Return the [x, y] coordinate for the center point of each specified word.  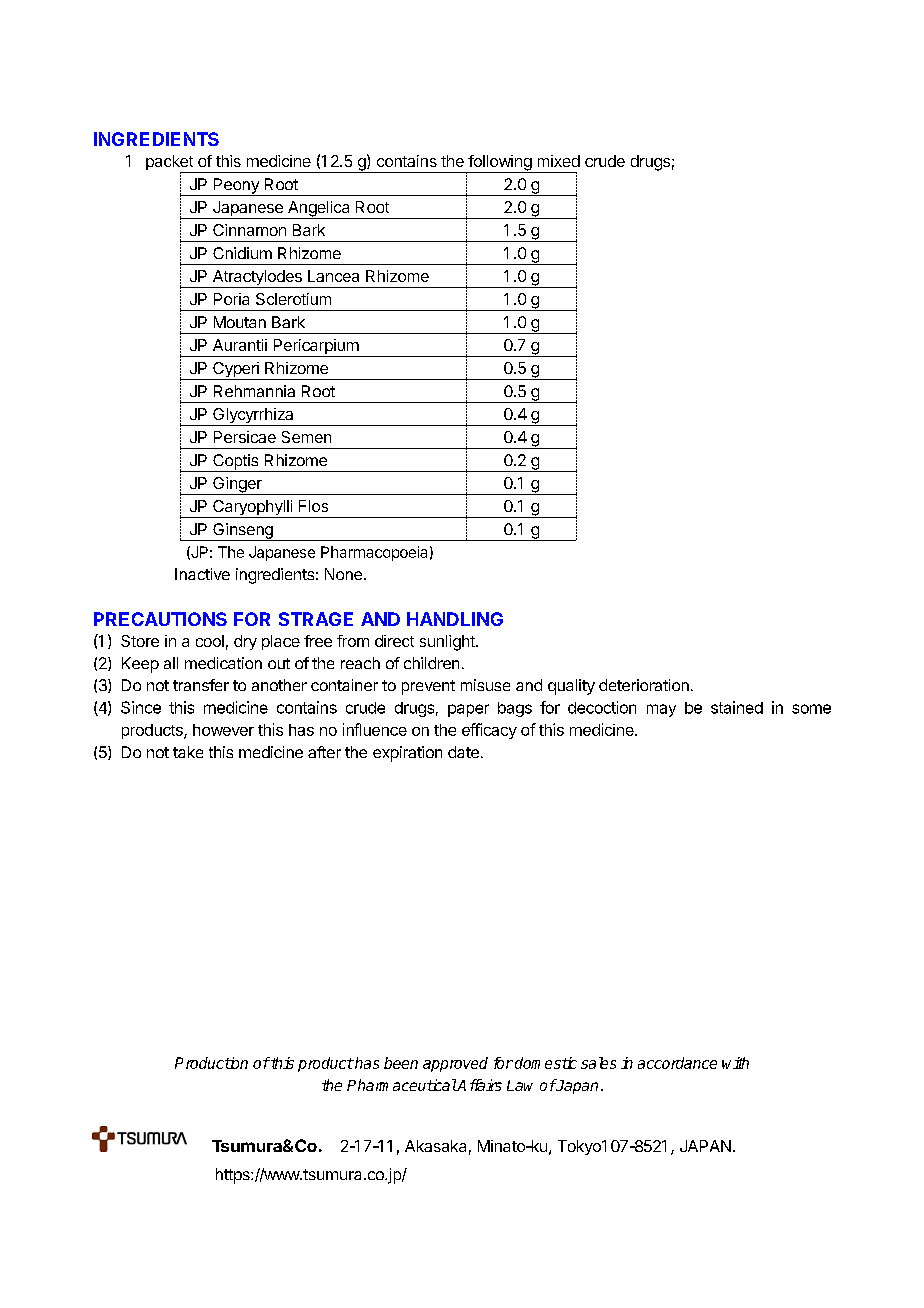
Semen [306, 437]
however [223, 730]
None [343, 574]
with [735, 1063]
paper [468, 710]
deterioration [644, 685]
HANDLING [455, 619]
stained [737, 707]
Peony [236, 187]
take [188, 752]
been [401, 1063]
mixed [559, 161]
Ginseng [243, 532]
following [499, 164]
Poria [231, 299]
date [463, 752]
